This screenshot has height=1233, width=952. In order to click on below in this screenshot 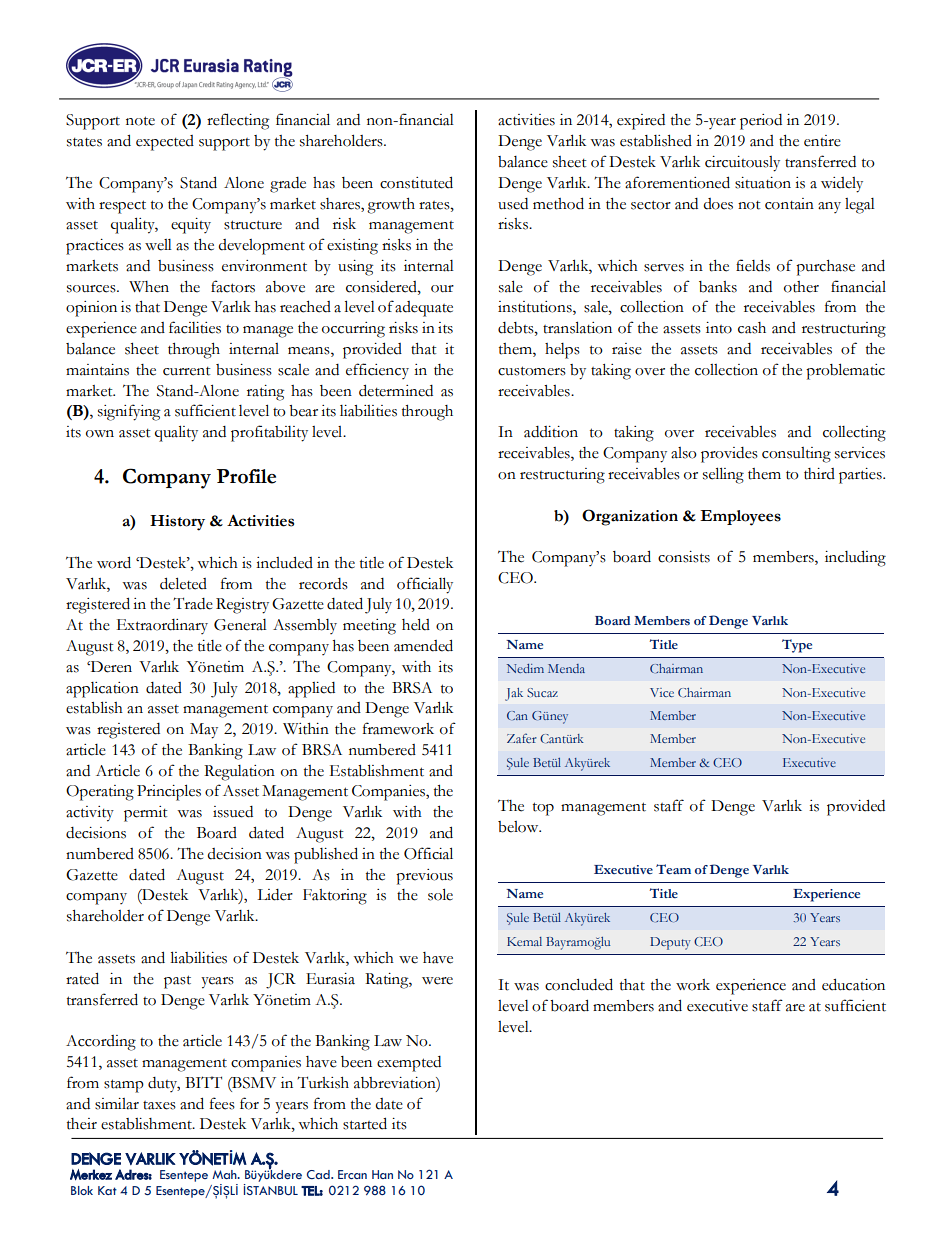, I will do `click(519, 827)`.
